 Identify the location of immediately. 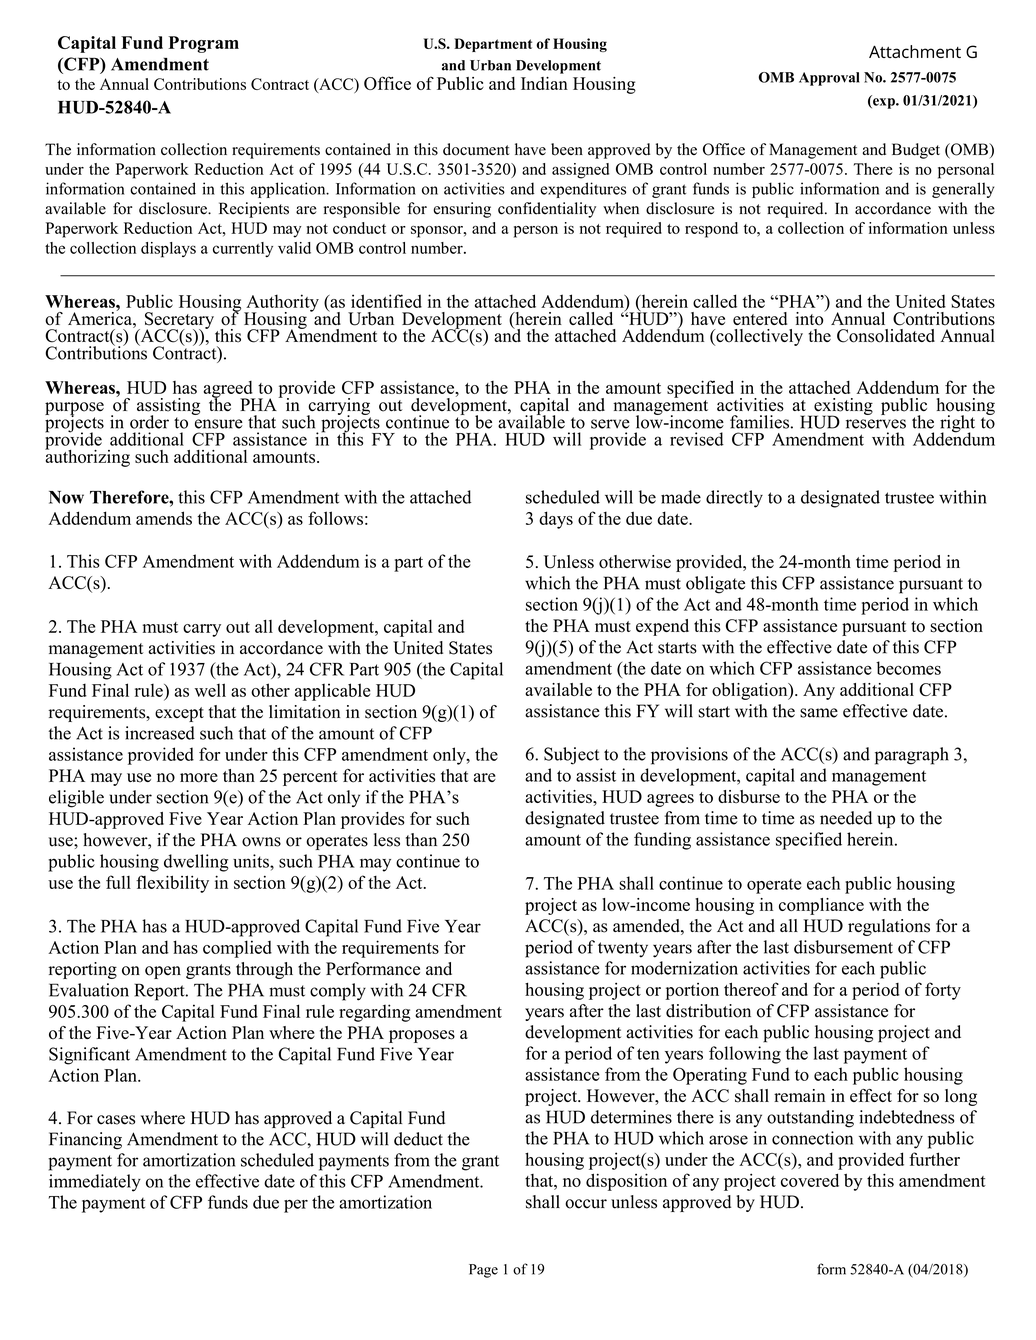
(95, 1183).
